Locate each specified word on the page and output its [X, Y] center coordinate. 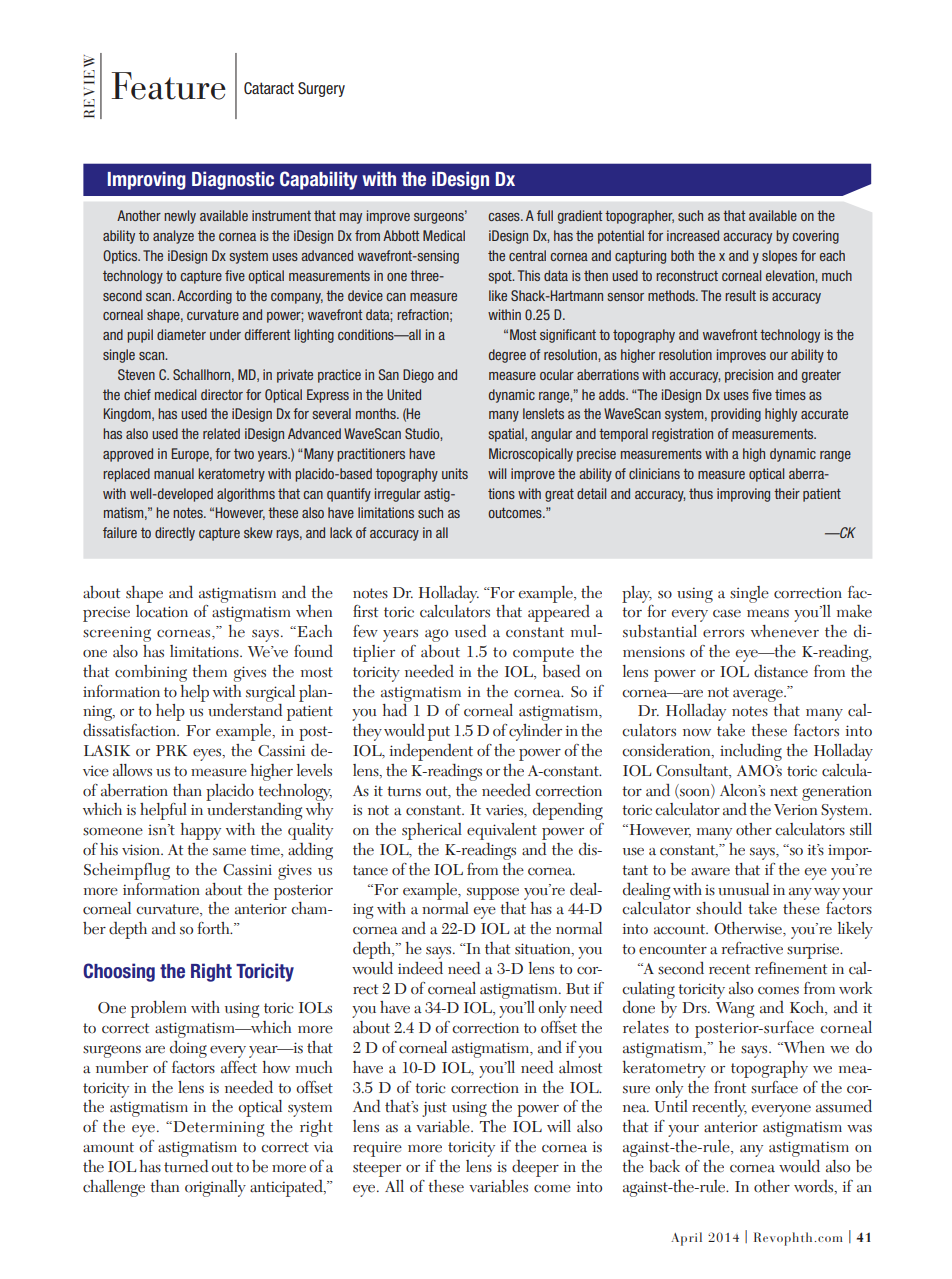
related [221, 433]
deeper [535, 1168]
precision [749, 376]
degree [507, 356]
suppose [493, 894]
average [759, 695]
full [545, 215]
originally [215, 1188]
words [815, 1187]
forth [214, 928]
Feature [168, 86]
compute [543, 654]
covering [815, 237]
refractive [752, 948]
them [209, 671]
